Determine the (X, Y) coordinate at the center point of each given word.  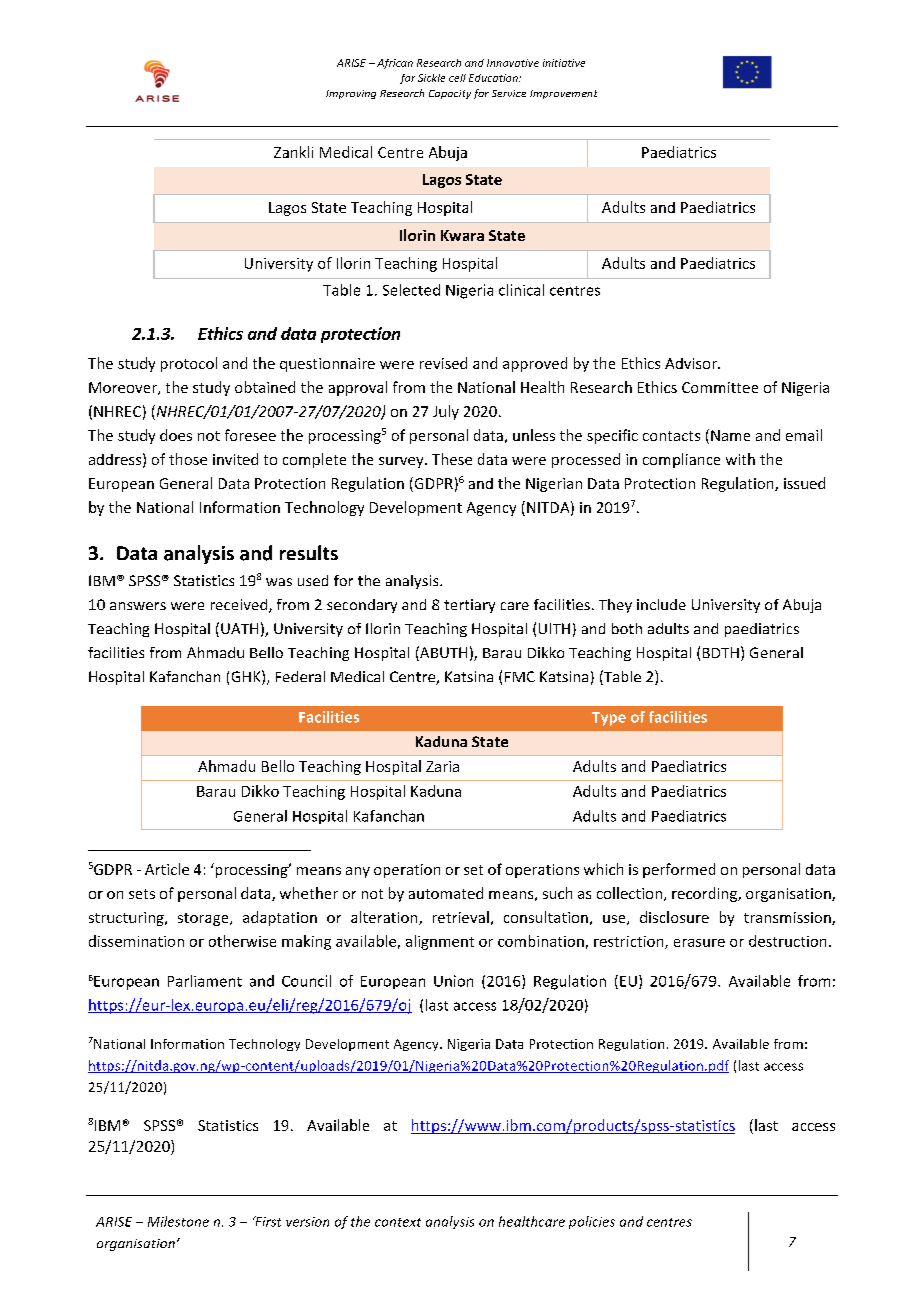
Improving (351, 94)
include (661, 604)
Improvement (563, 94)
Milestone (178, 1221)
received (240, 606)
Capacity (450, 94)
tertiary (469, 606)
